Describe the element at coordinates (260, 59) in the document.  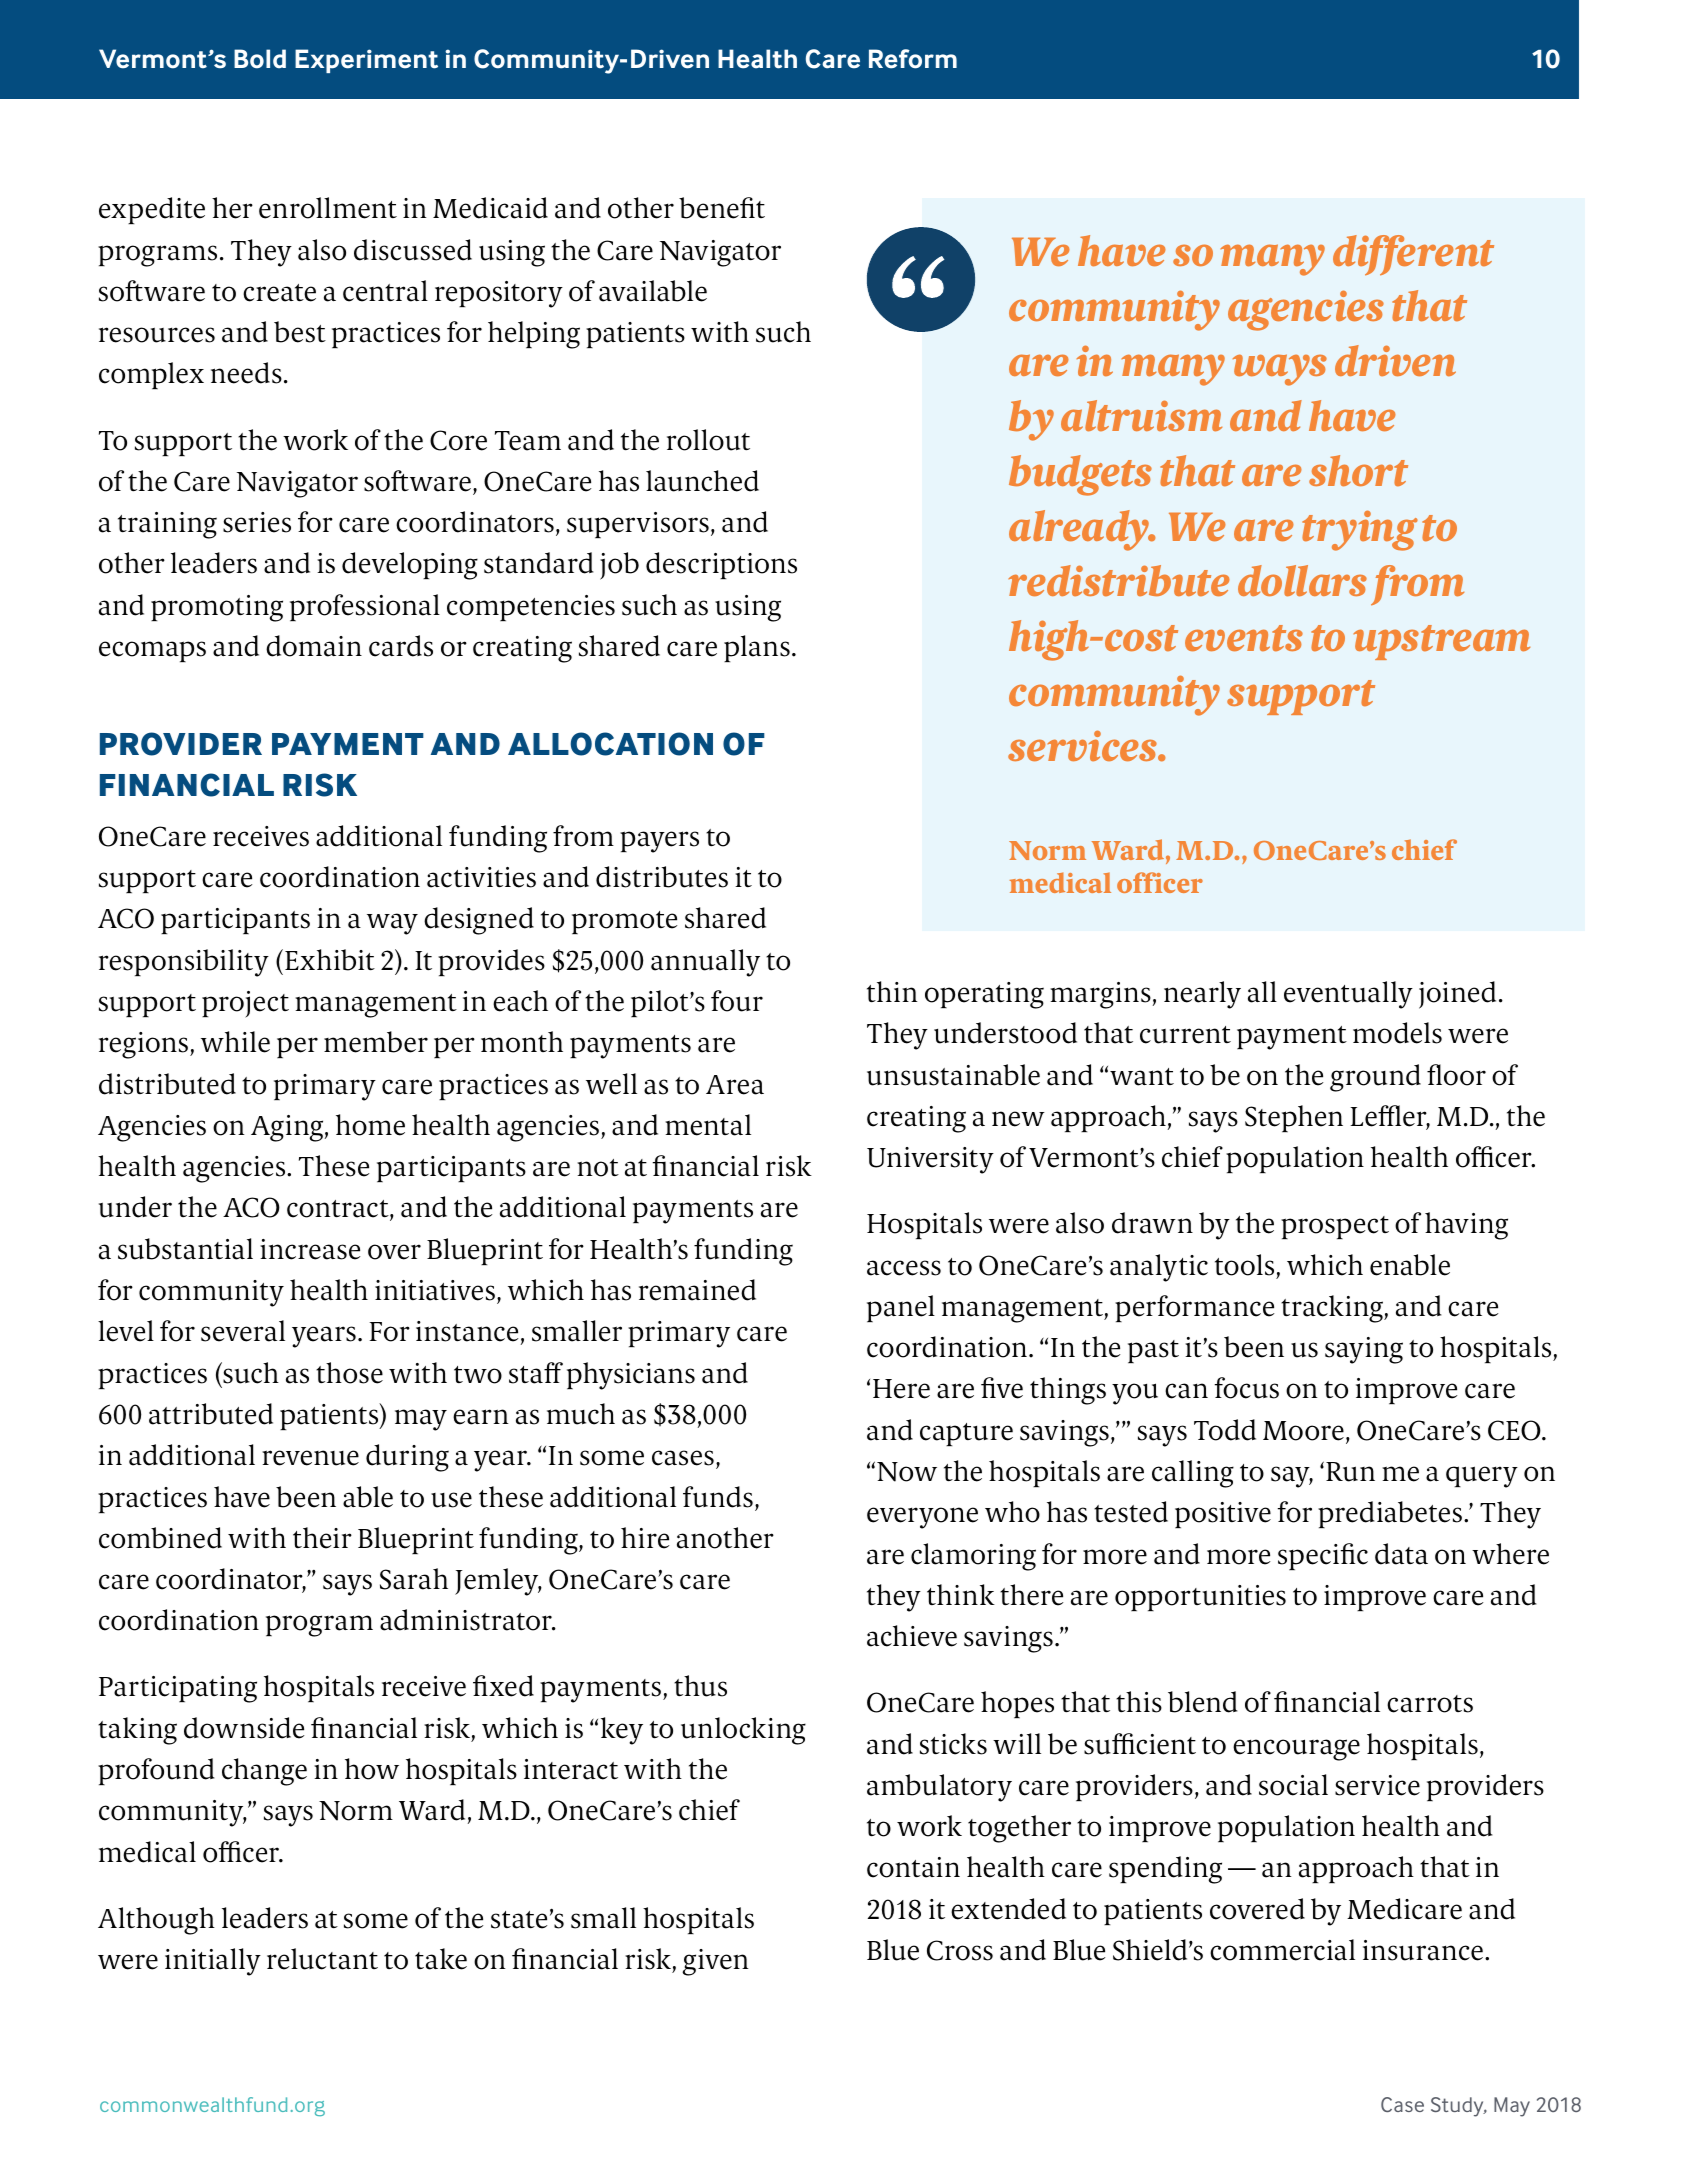
I see `Bold` at that location.
